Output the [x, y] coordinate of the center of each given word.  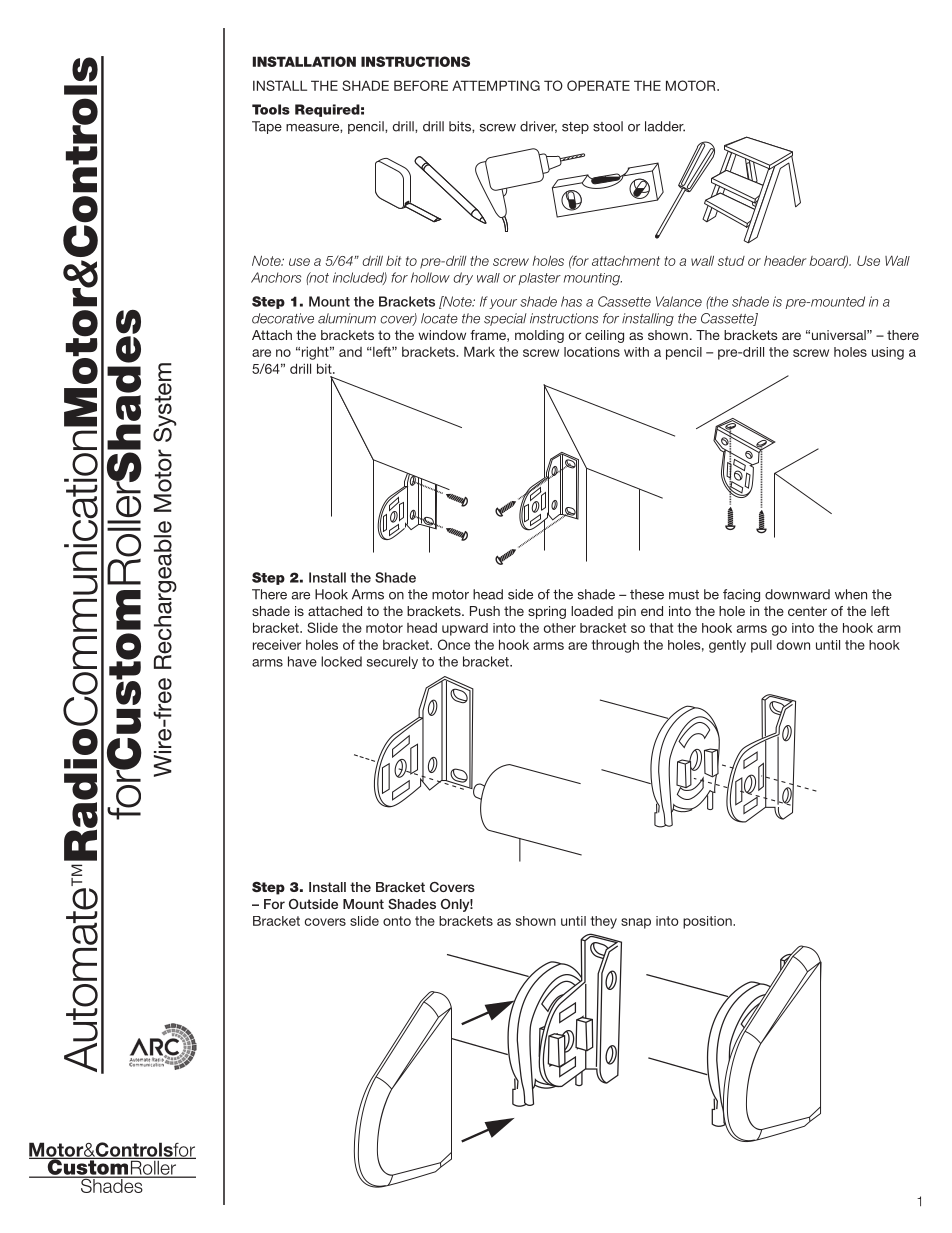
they [604, 922]
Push [485, 611]
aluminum [347, 318]
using [888, 353]
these [647, 594]
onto [397, 921]
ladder [665, 126]
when [851, 594]
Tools [271, 109]
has [571, 301]
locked [341, 661]
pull [761, 646]
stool [608, 126]
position [708, 922]
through [615, 646]
